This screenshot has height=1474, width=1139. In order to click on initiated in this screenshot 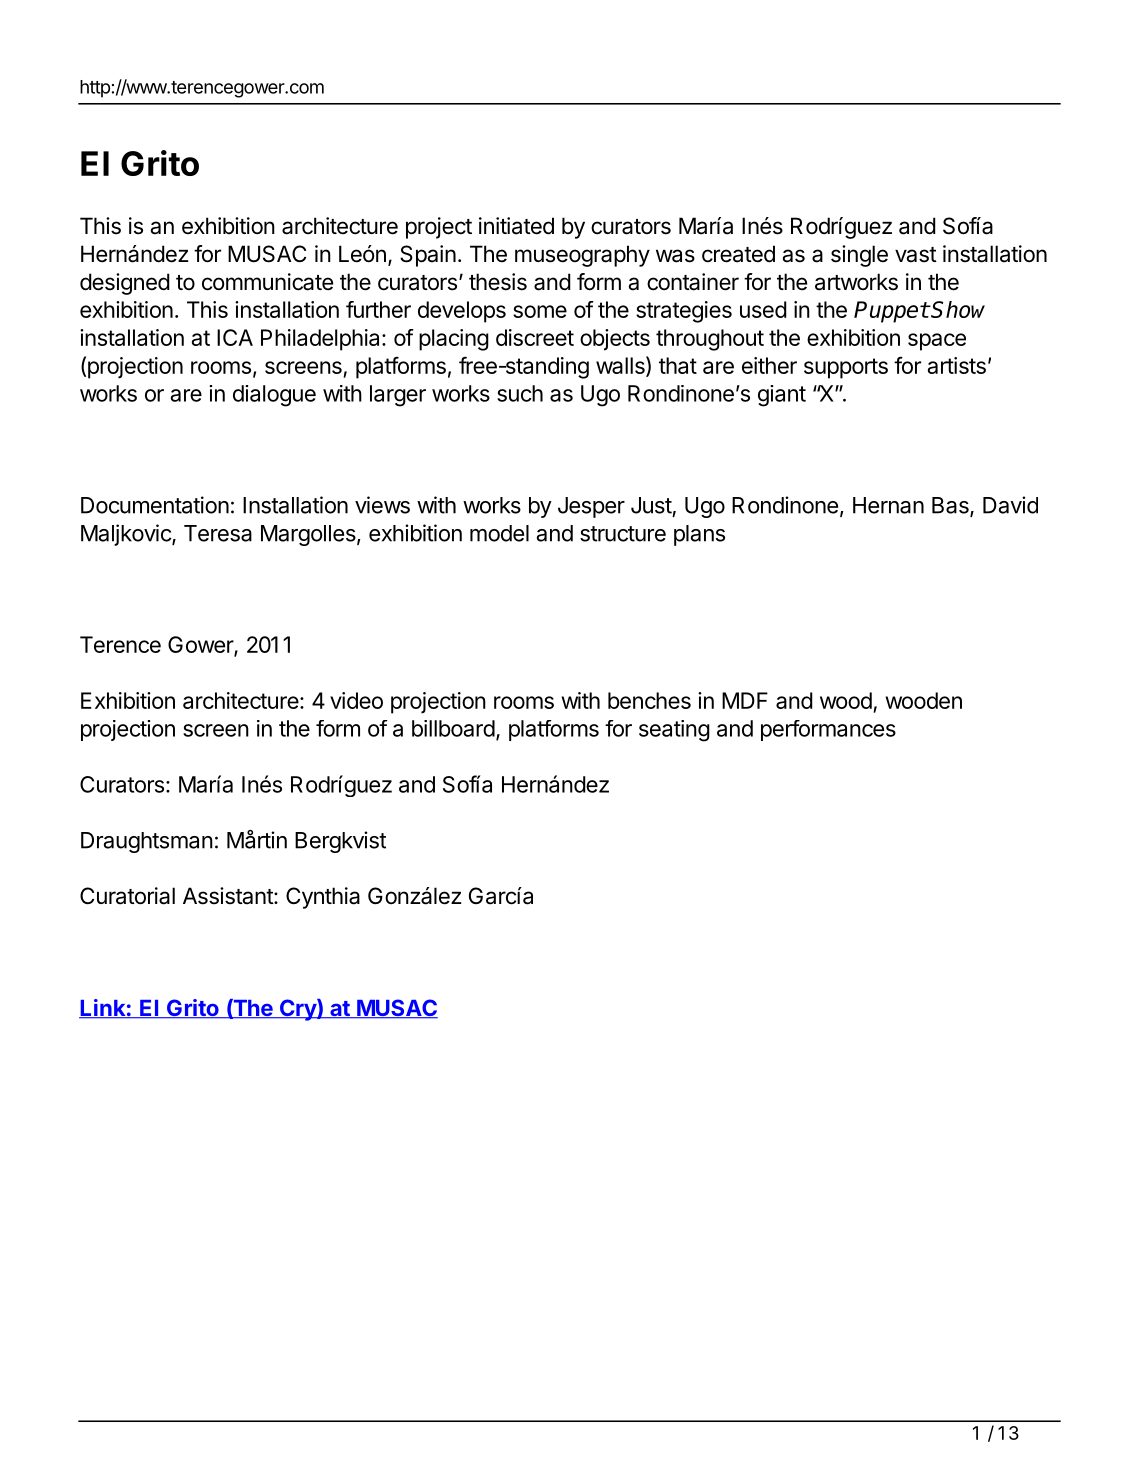, I will do `click(516, 226)`.
